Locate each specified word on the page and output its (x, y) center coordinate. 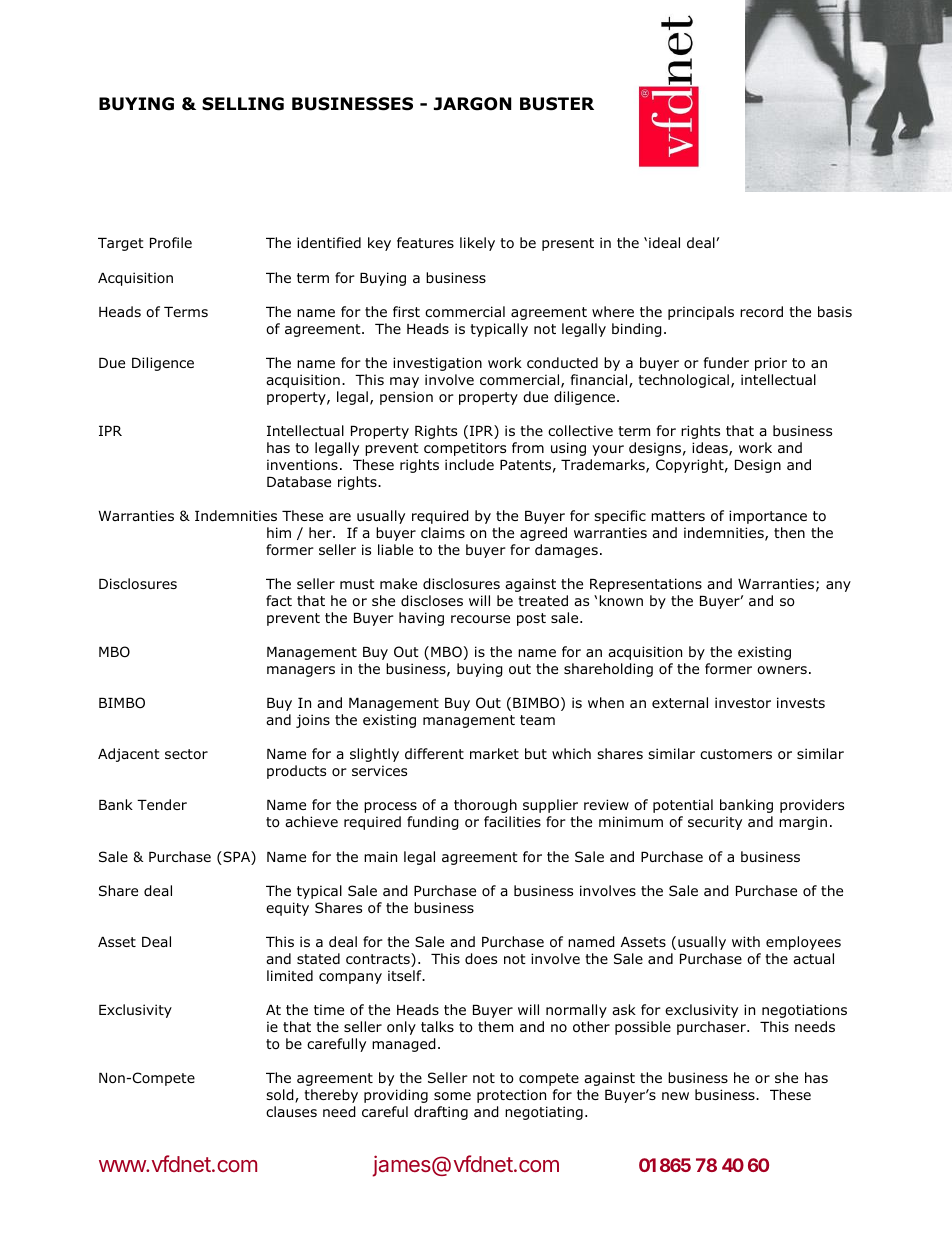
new (675, 1096)
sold (281, 1096)
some (452, 1096)
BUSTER (557, 104)
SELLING (243, 104)
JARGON (472, 104)
